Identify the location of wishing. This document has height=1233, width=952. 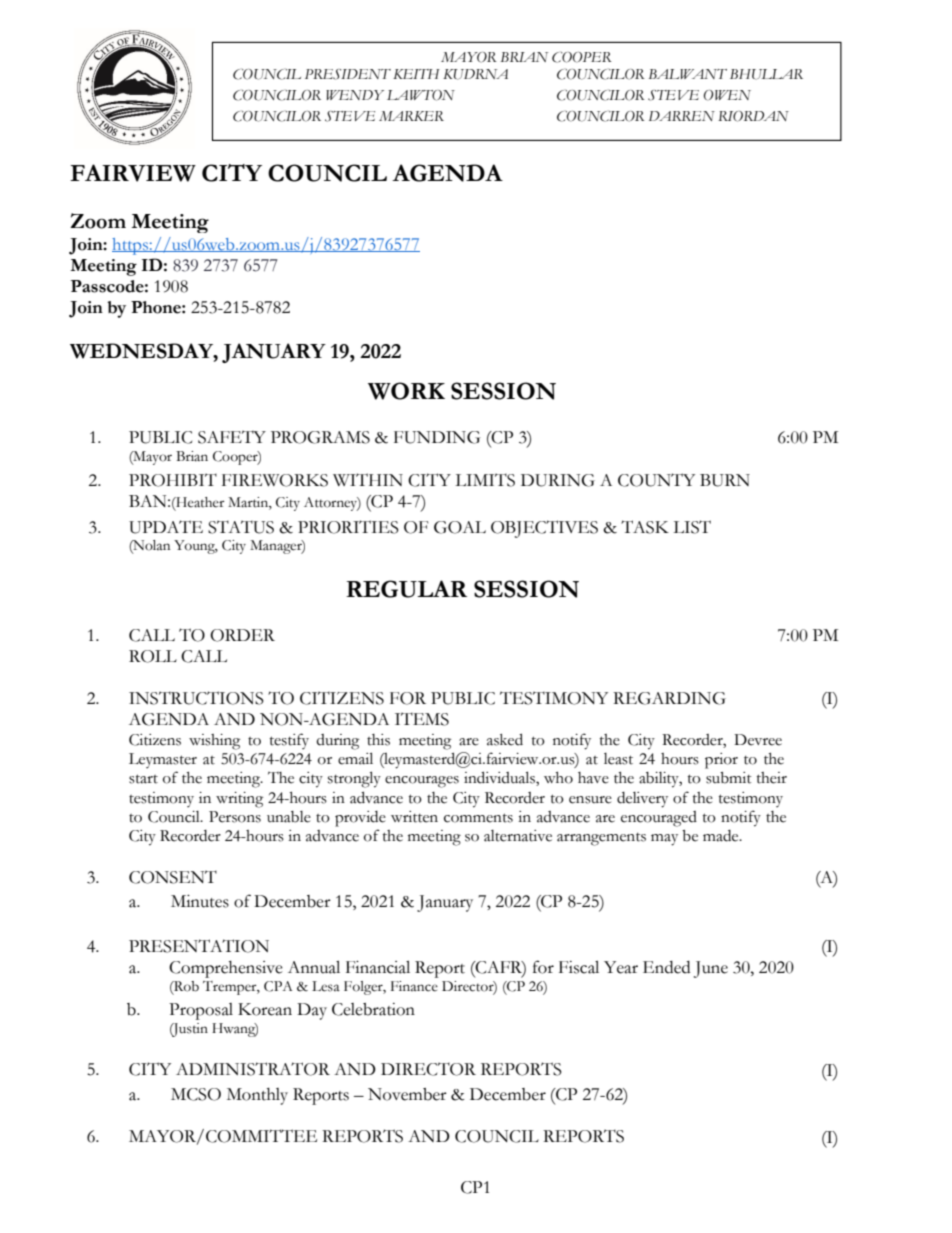
(214, 742).
